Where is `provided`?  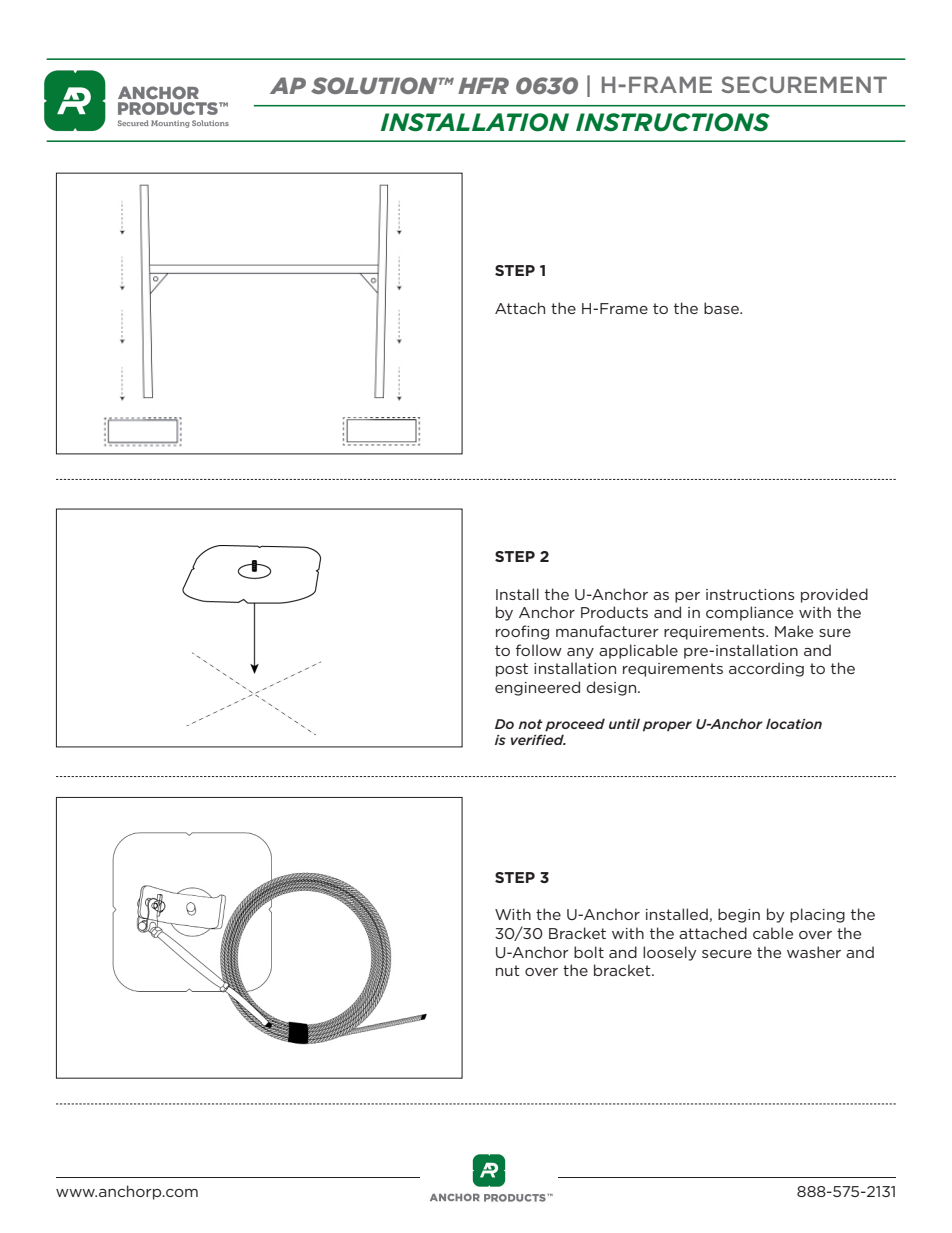
provided is located at coordinates (834, 595).
